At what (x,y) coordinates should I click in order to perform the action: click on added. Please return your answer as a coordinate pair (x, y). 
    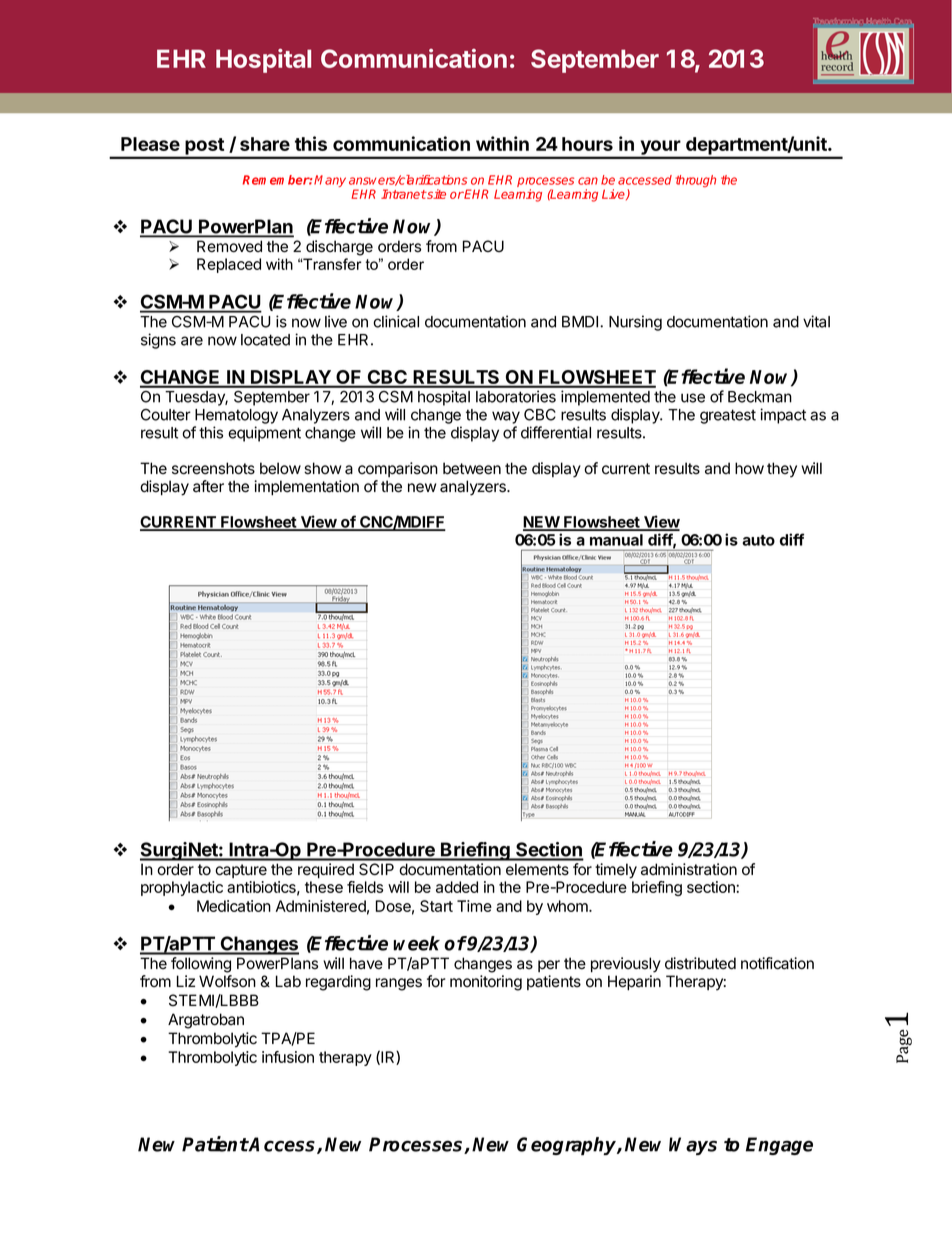
    Looking at the image, I should click on (457, 887).
